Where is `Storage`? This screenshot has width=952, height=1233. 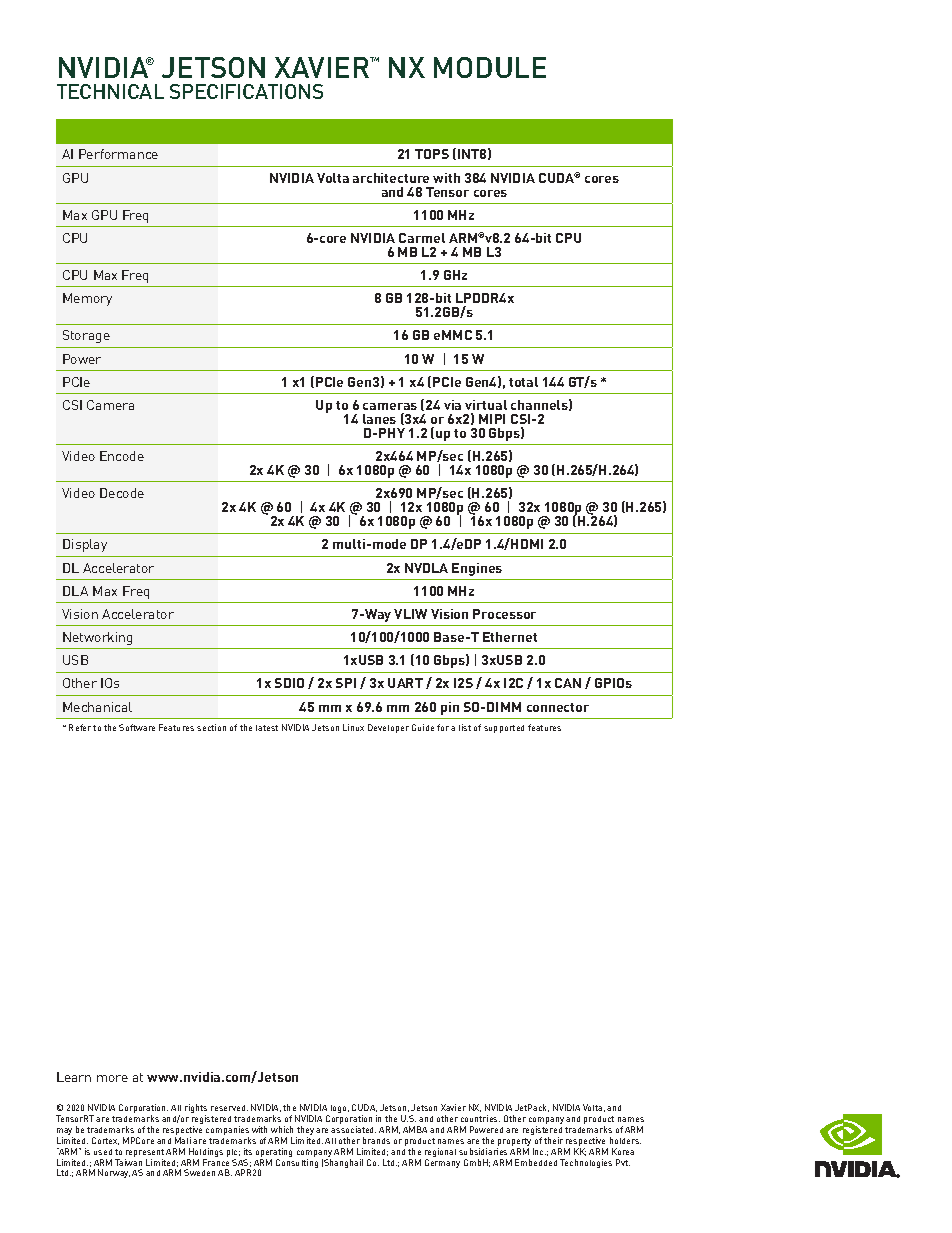
Storage is located at coordinates (86, 336).
